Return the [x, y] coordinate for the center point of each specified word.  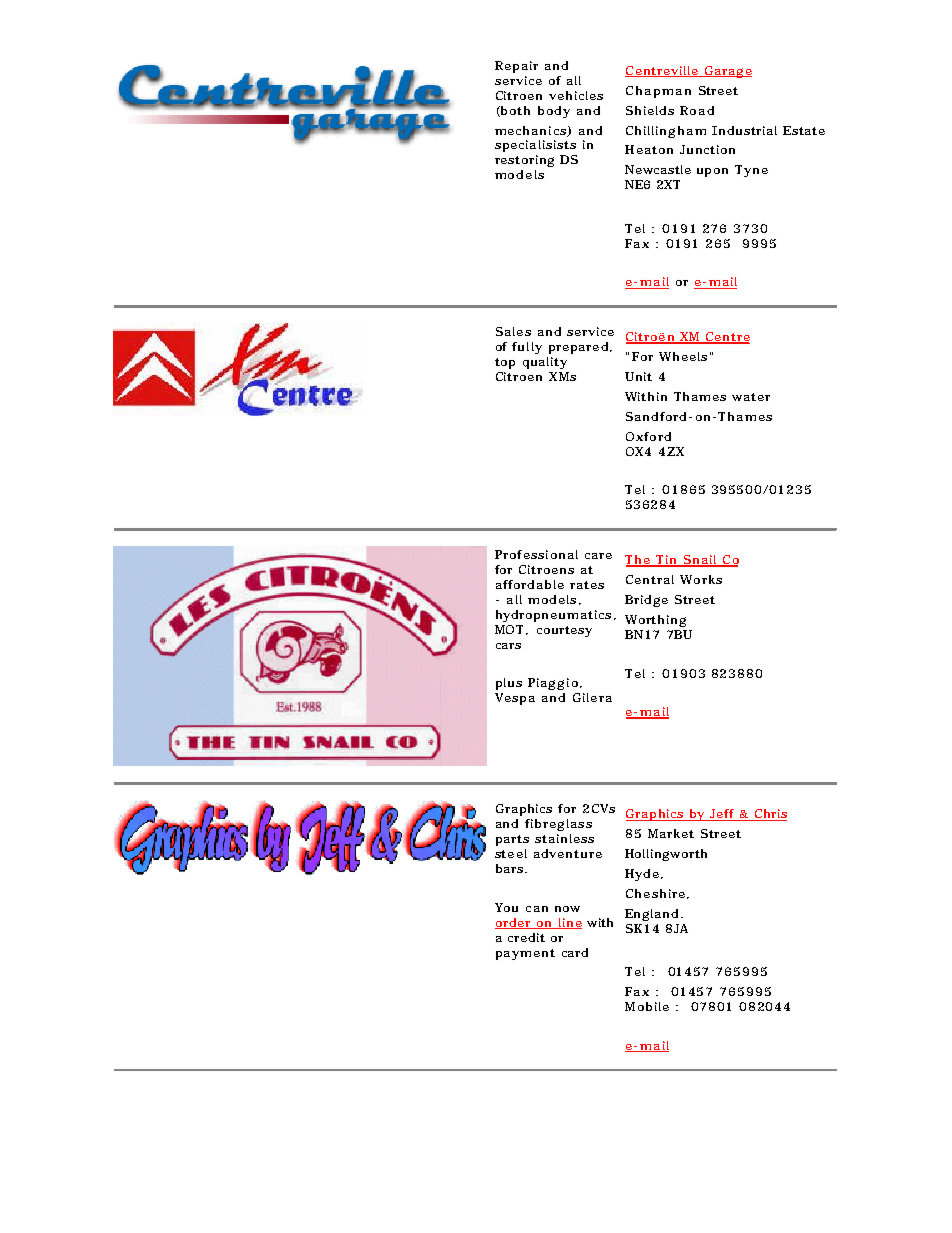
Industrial [744, 130]
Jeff [723, 815]
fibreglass [558, 825]
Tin [667, 561]
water [751, 397]
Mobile [647, 1006]
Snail [700, 561]
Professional [536, 554]
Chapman [658, 92]
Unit [638, 376]
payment [525, 954]
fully [527, 348]
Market [671, 833]
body [554, 112]
